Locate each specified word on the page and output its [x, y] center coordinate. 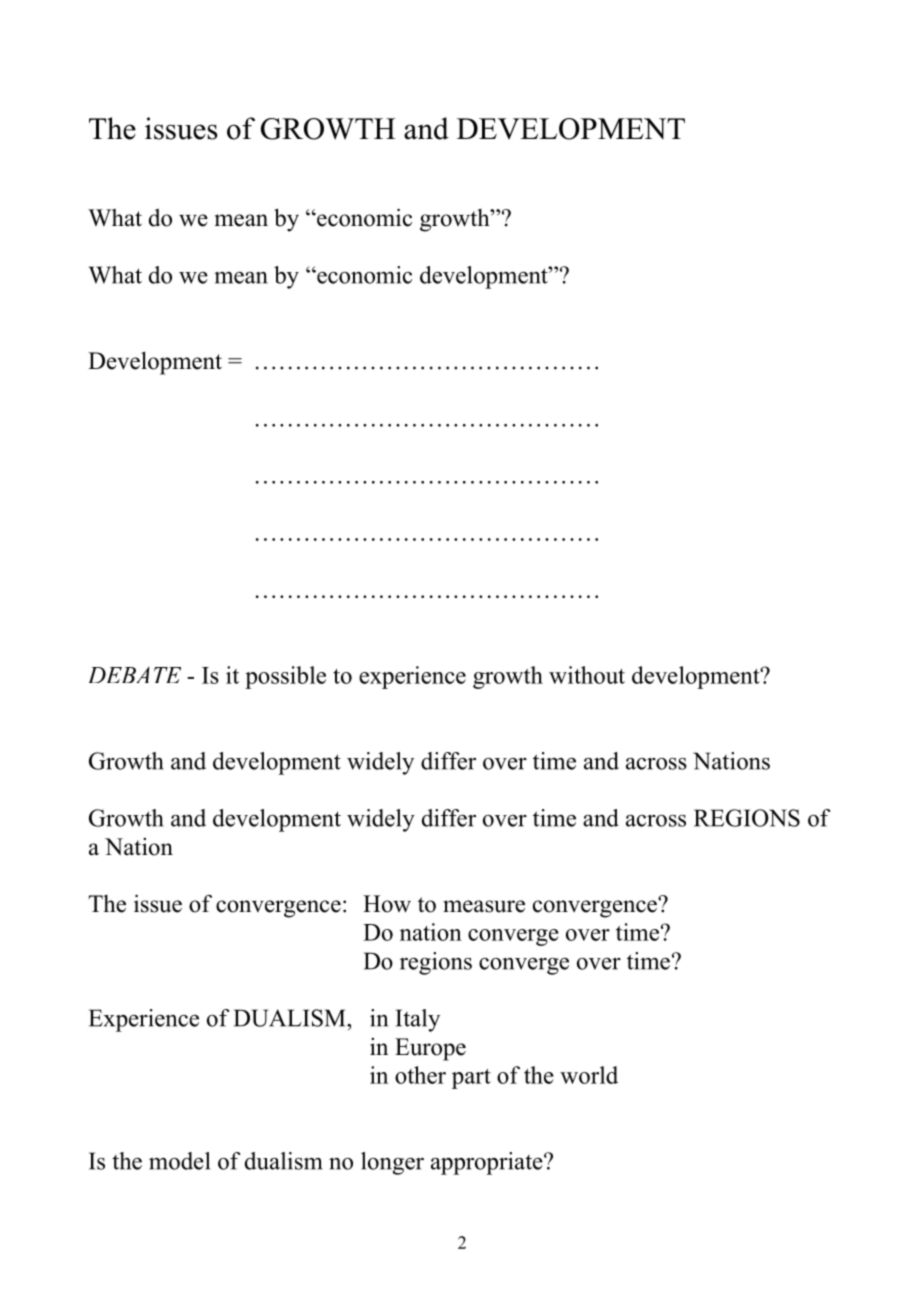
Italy [418, 1020]
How [387, 904]
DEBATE [135, 675]
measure [484, 906]
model [179, 1161]
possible [285, 677]
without [587, 675]
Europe [430, 1049]
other [420, 1075]
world [589, 1075]
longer [392, 1163]
